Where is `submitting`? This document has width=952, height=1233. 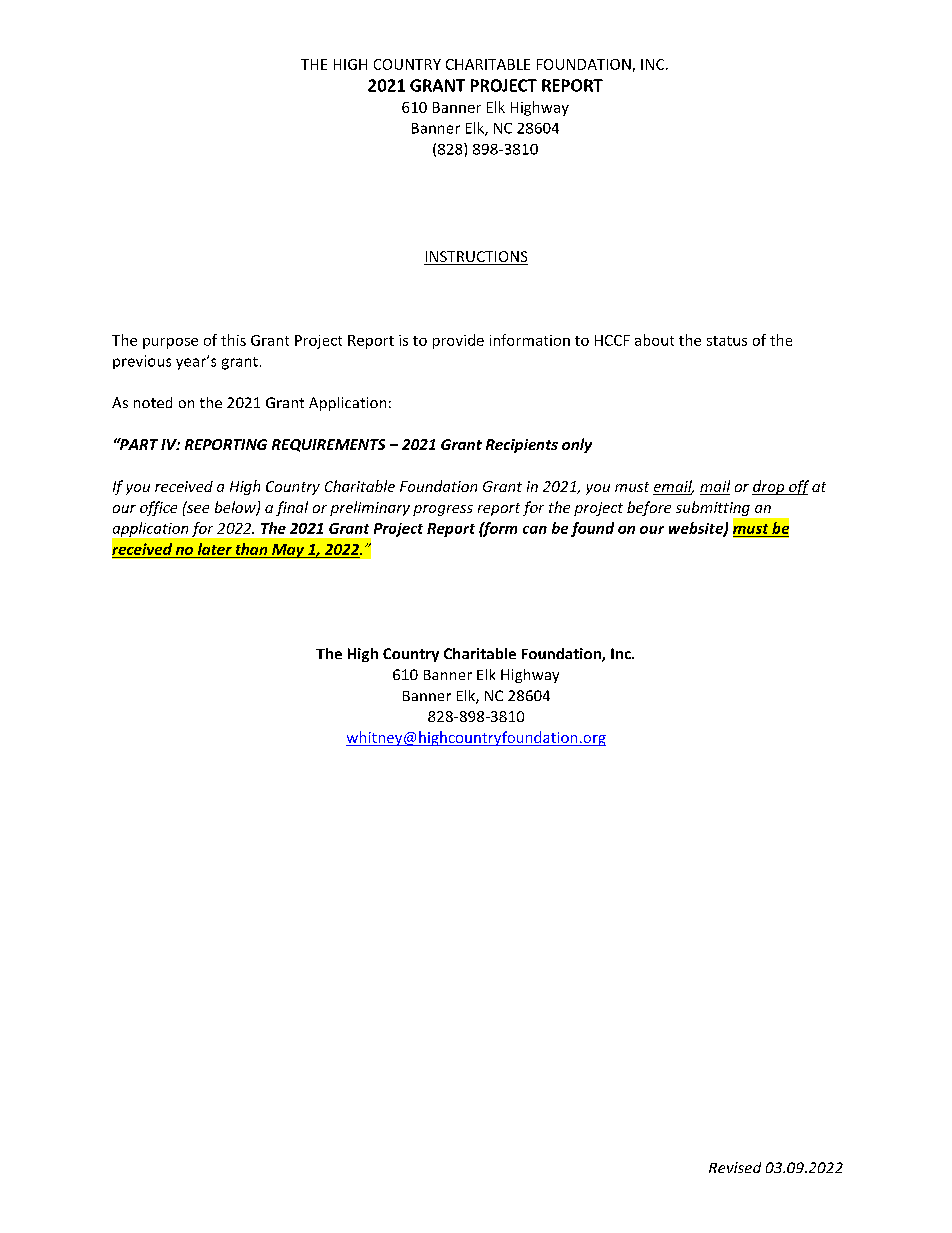 submitting is located at coordinates (713, 508).
